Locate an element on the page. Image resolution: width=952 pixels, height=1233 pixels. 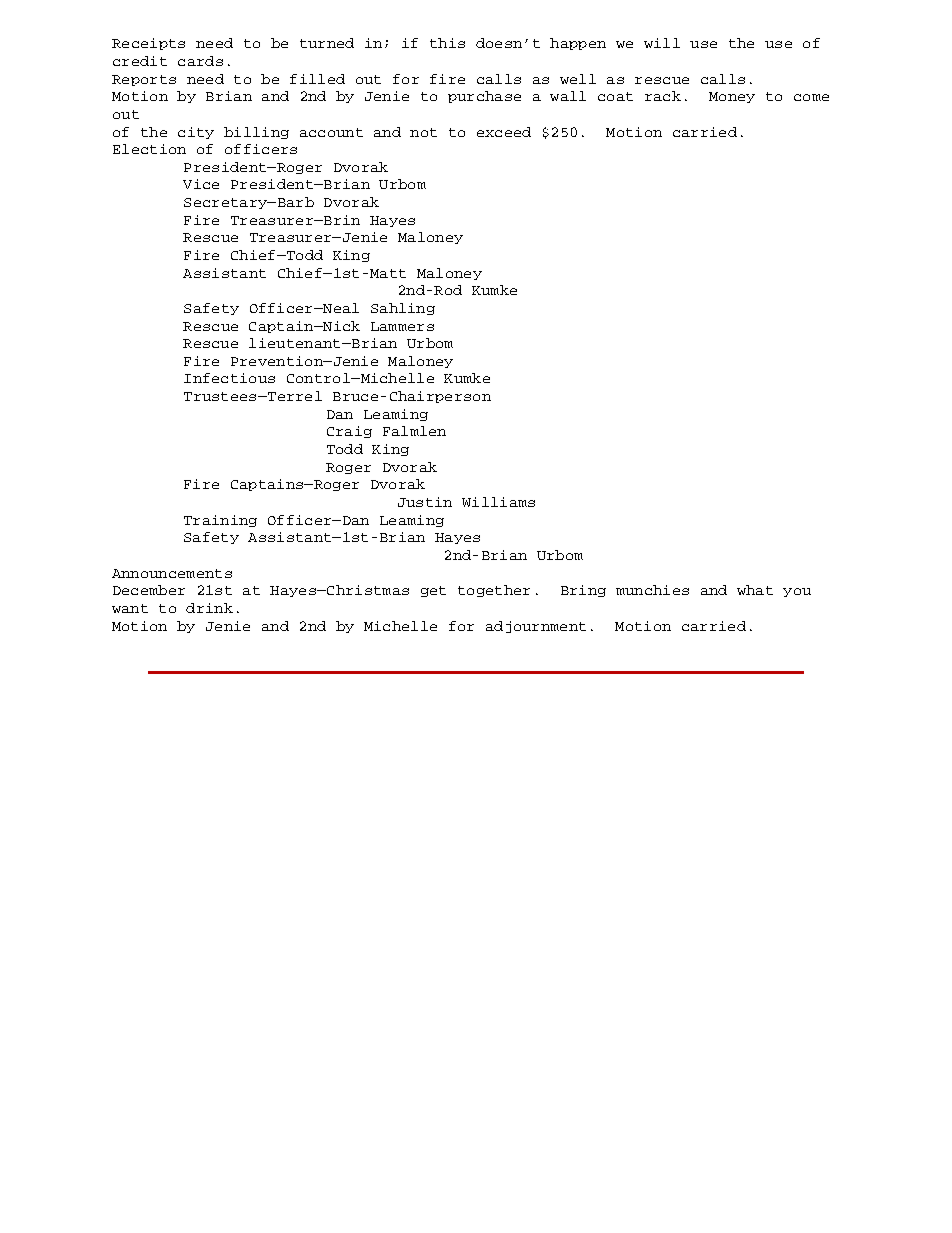
exceed is located at coordinates (504, 132).
